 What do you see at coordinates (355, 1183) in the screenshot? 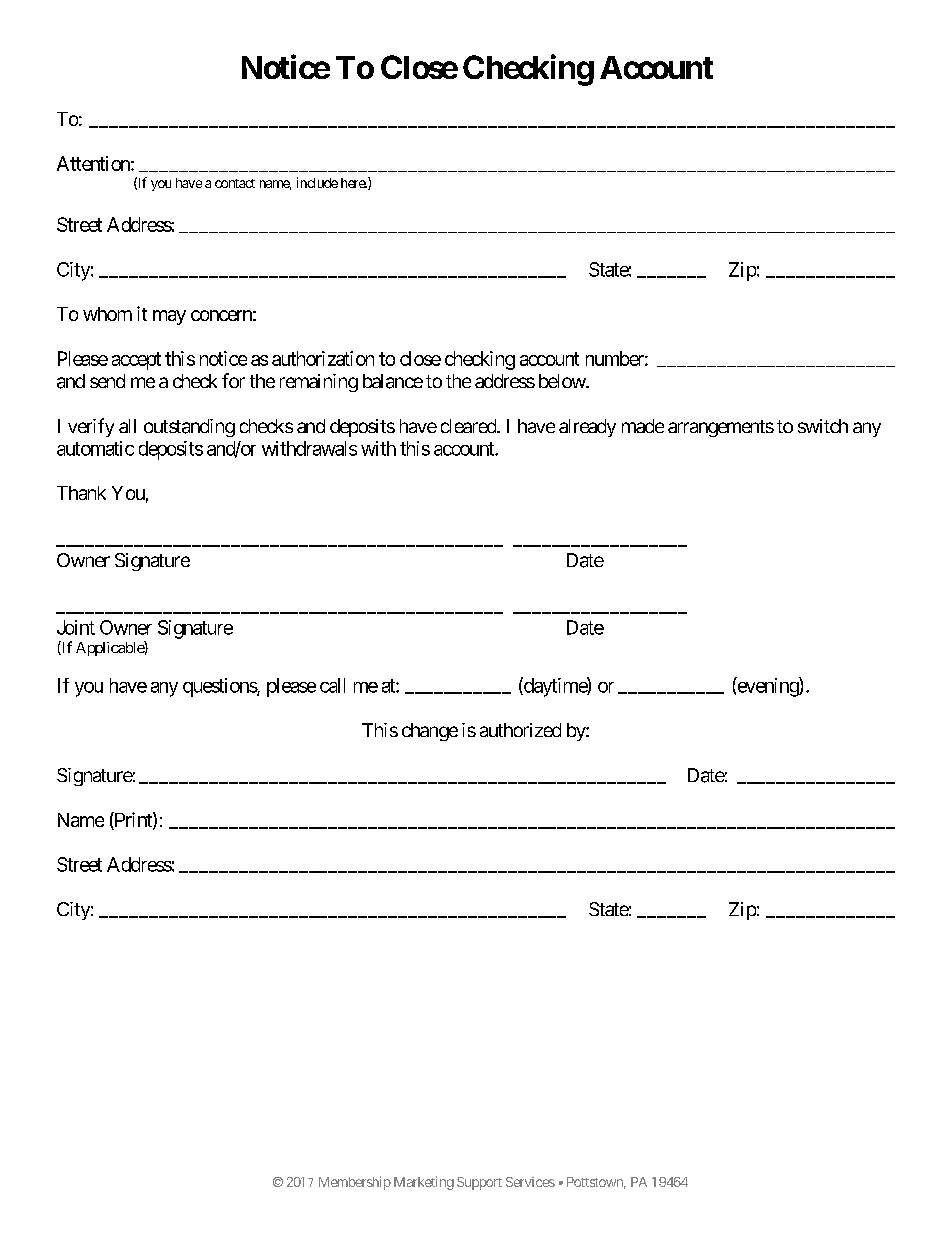
I see `Membership` at bounding box center [355, 1183].
